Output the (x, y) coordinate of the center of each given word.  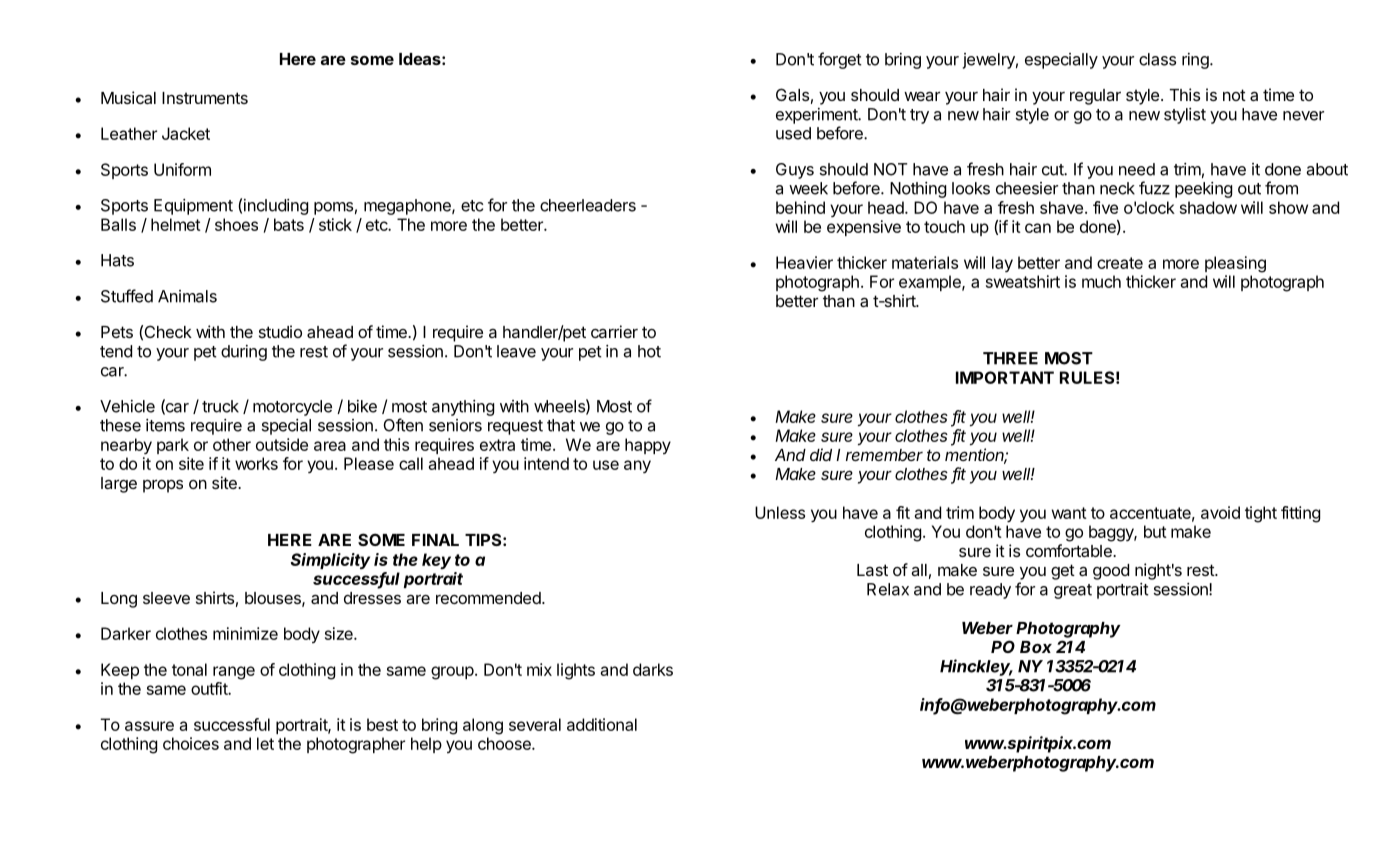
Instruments (205, 98)
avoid (1220, 512)
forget (840, 60)
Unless (780, 512)
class (1157, 59)
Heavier (804, 262)
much (1101, 281)
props (163, 486)
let (265, 743)
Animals (187, 296)
